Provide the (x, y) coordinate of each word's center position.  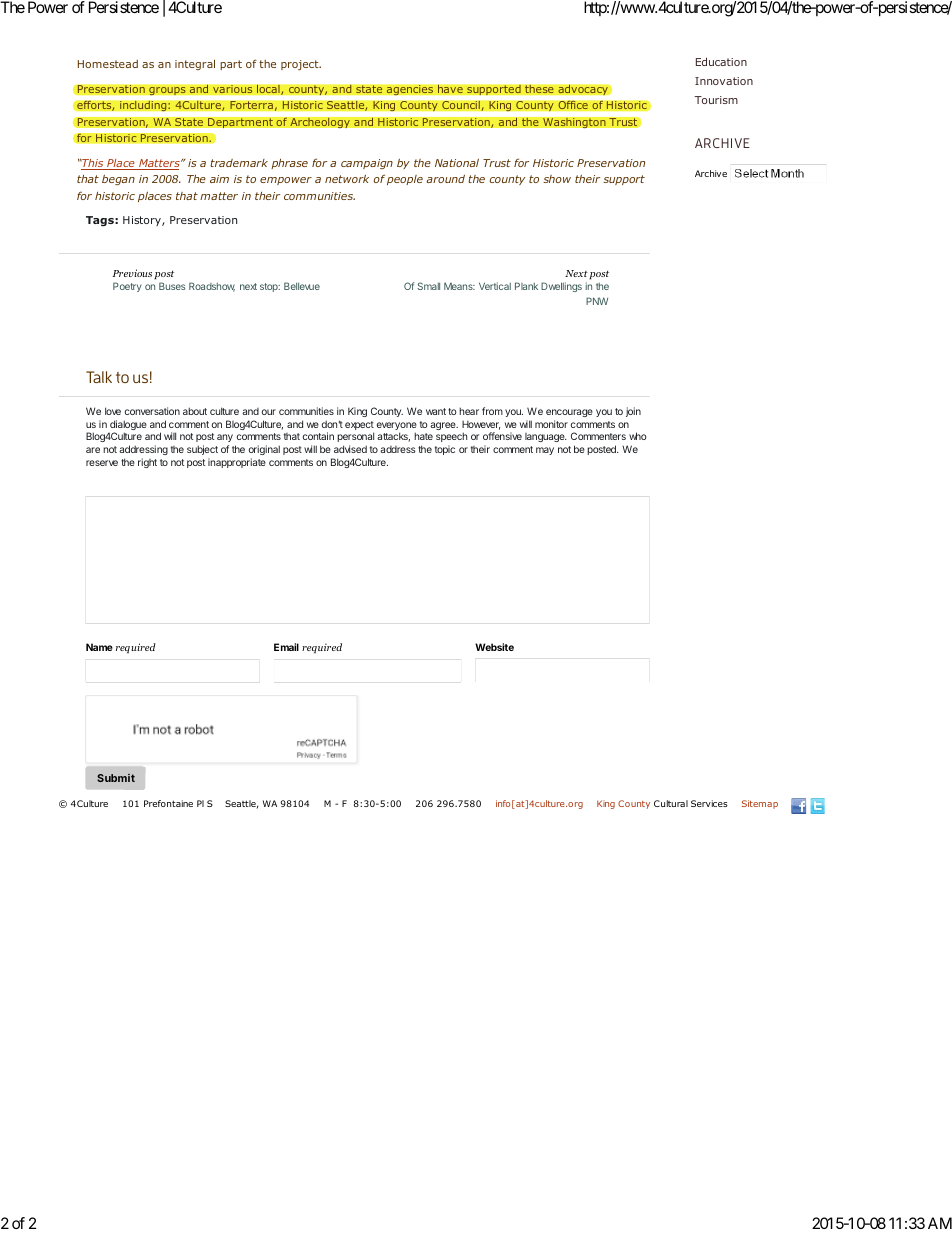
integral (195, 64)
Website (494, 647)
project (301, 65)
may (545, 451)
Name (99, 647)
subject (202, 450)
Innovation (724, 81)
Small (428, 286)
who (638, 436)
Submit (116, 778)
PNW (597, 301)
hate (423, 436)
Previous (132, 273)
